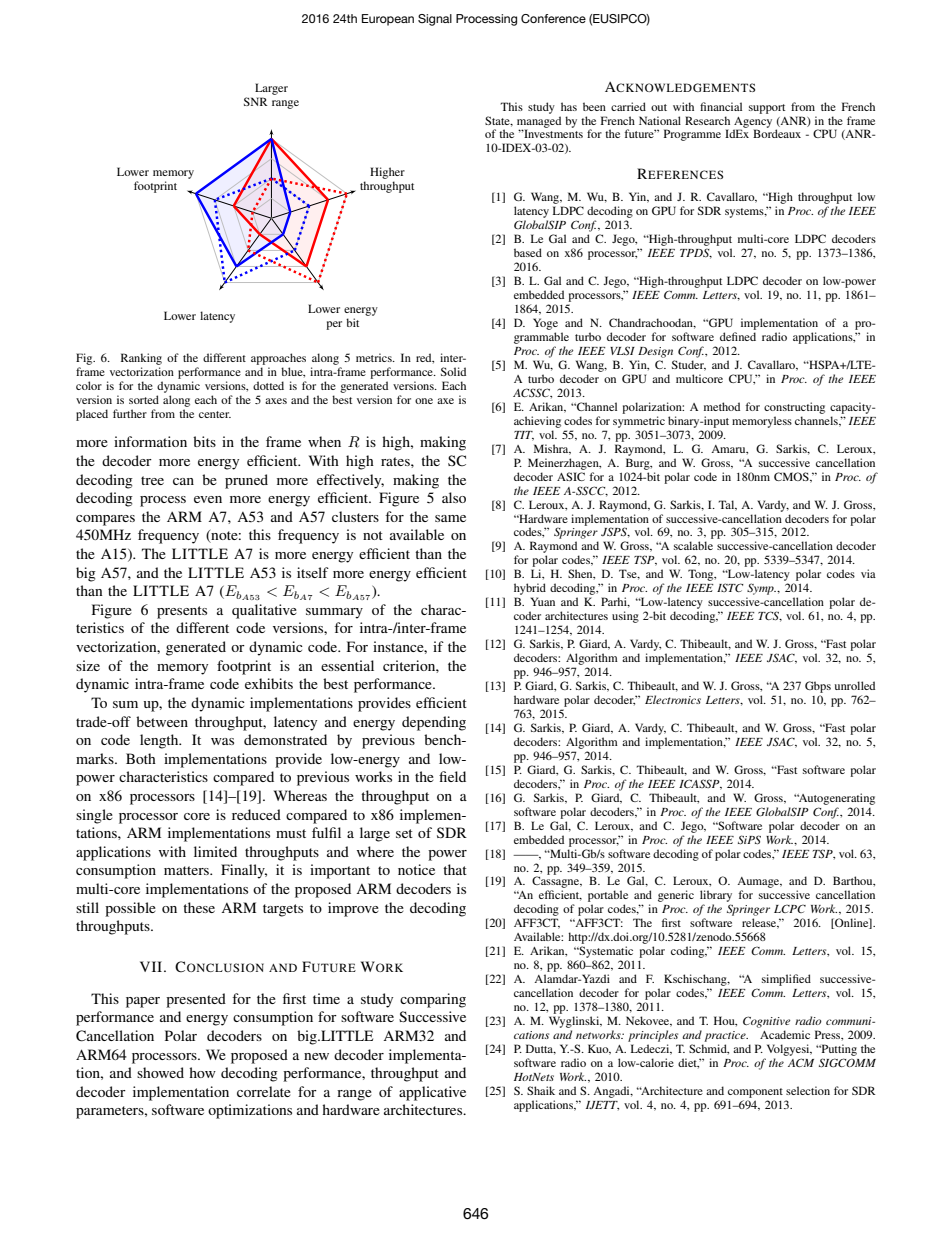  Describe the element at coordinates (256, 101) in the document. I see `SNR` at that location.
